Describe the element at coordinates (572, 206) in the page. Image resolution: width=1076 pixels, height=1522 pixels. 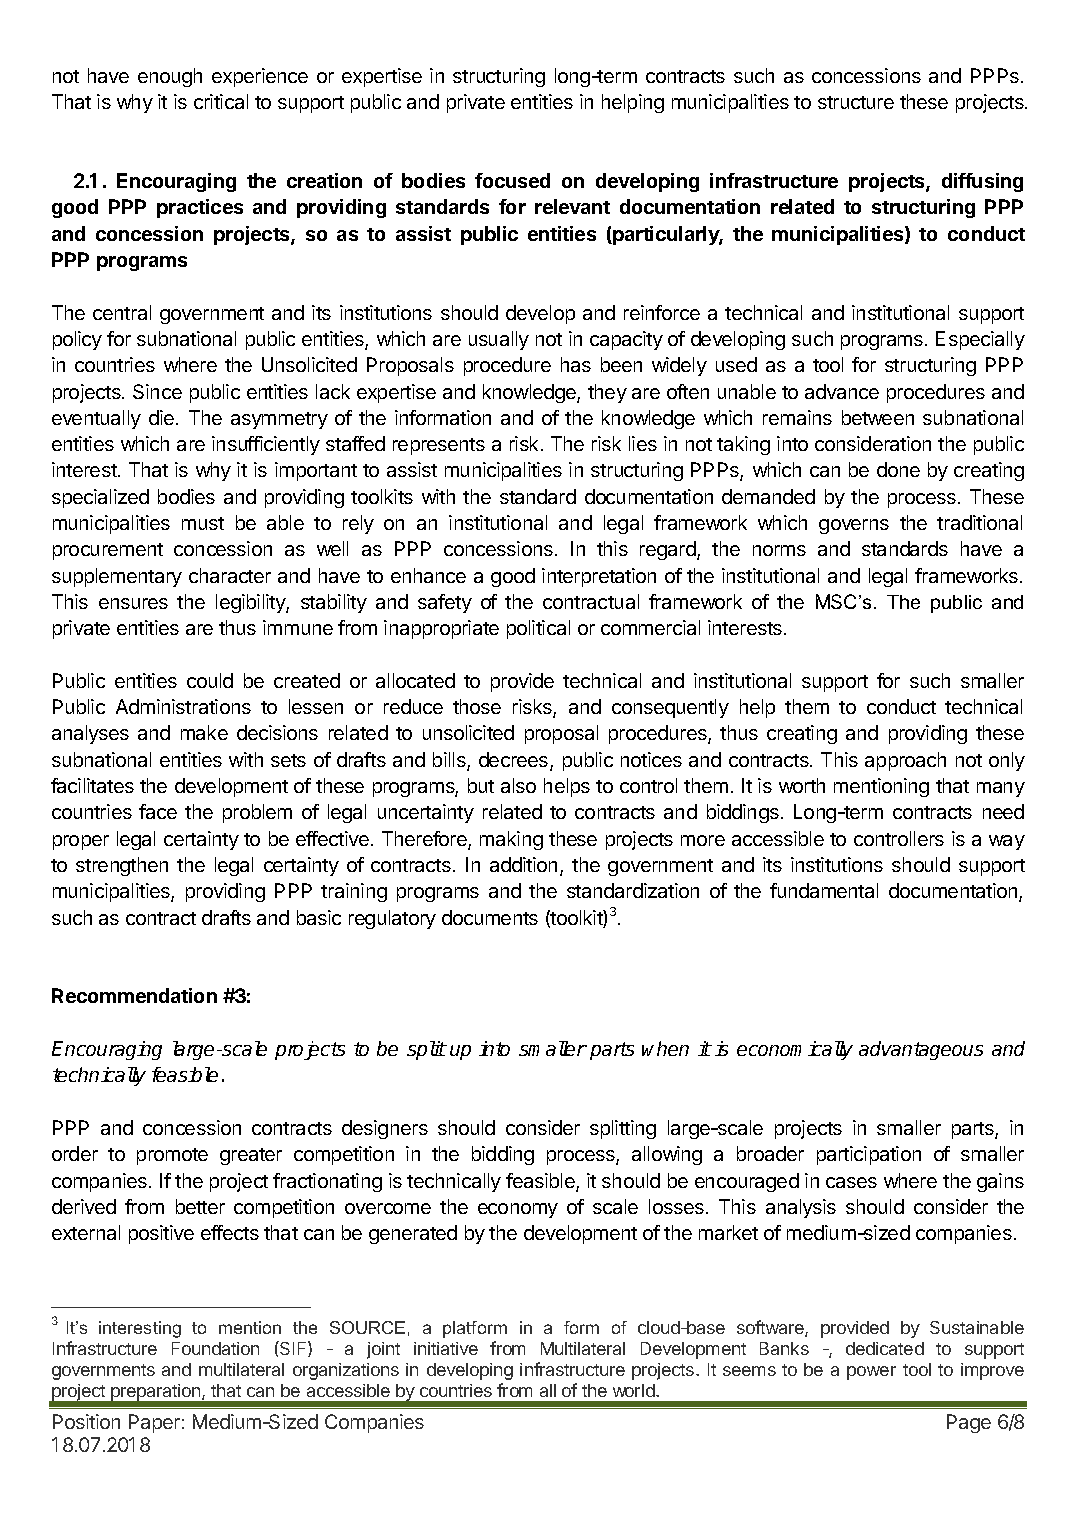
I see `relevant` at that location.
